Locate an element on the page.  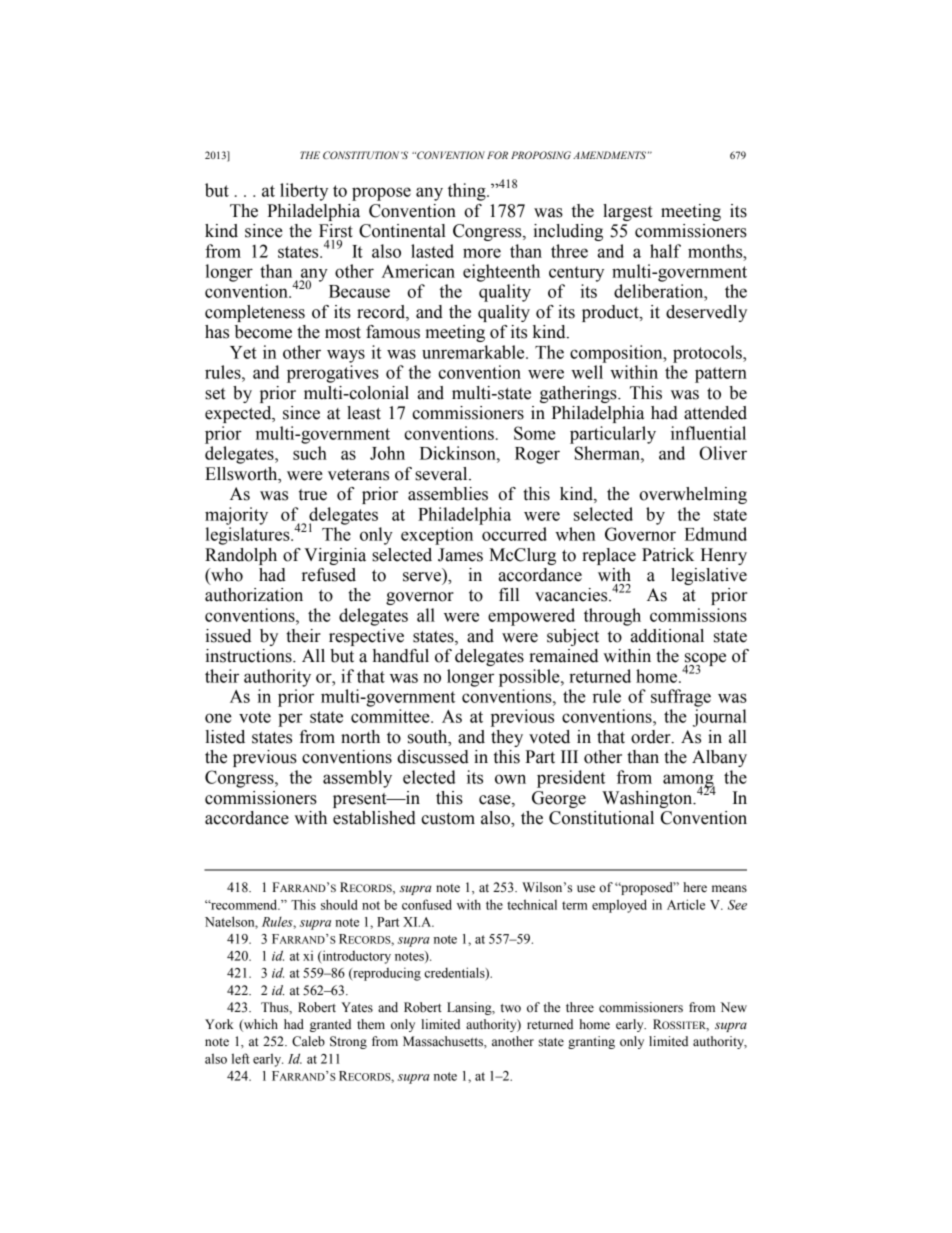
authorization is located at coordinates (254, 595).
